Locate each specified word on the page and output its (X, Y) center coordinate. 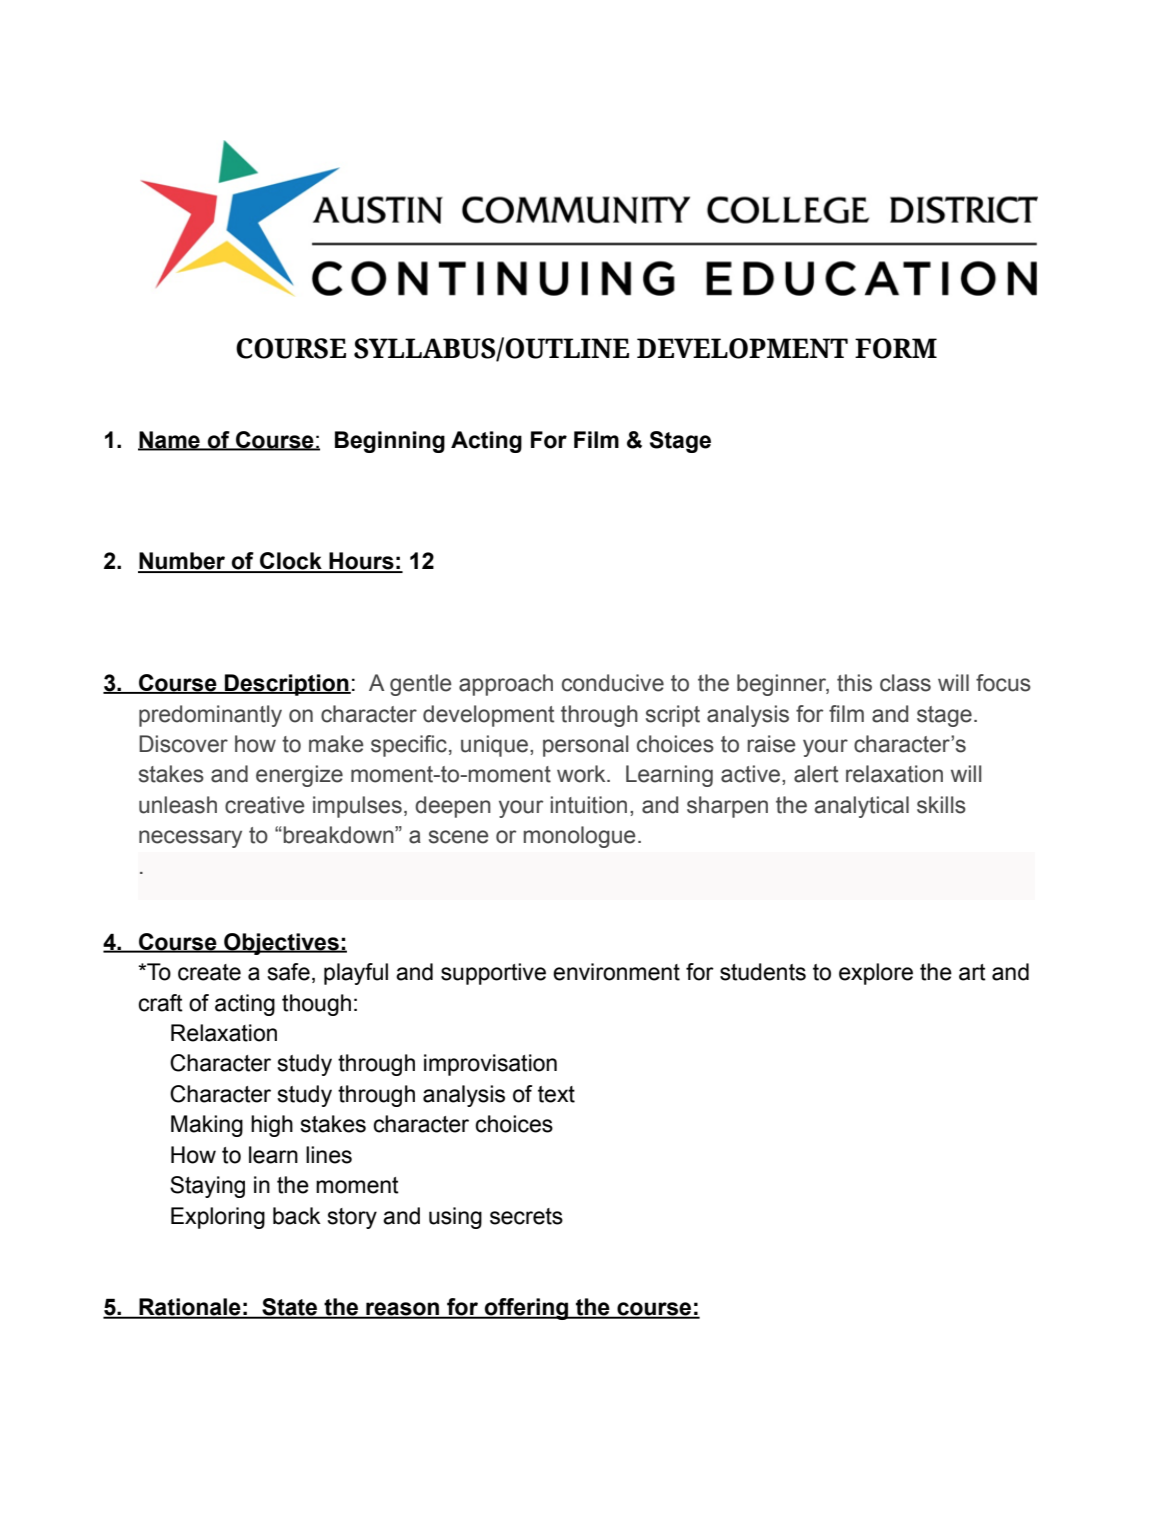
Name (170, 441)
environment (616, 972)
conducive (613, 683)
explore (876, 974)
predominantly (210, 716)
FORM (896, 348)
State (290, 1308)
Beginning (390, 442)
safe (288, 972)
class (905, 683)
